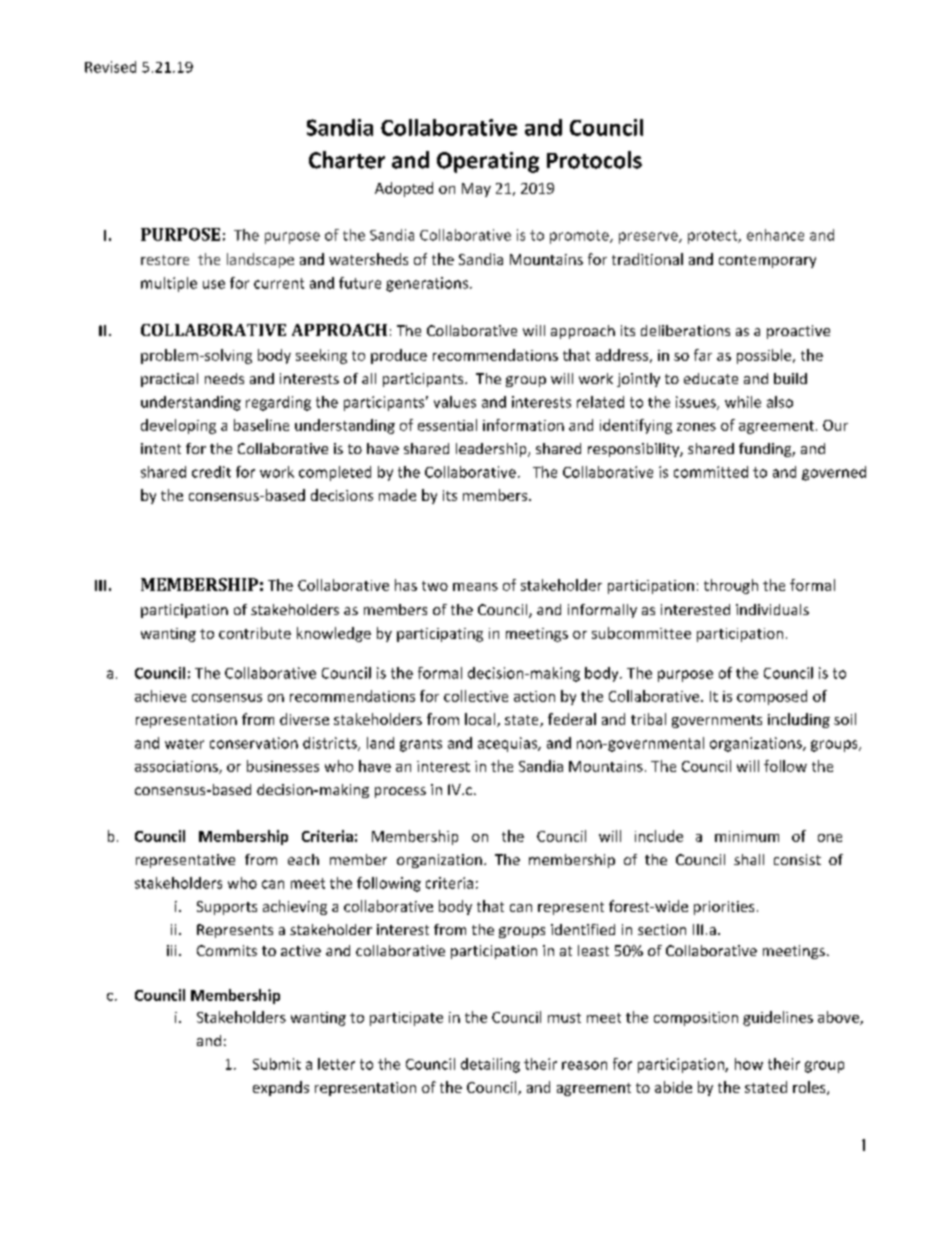 Image resolution: width=952 pixels, height=1233 pixels. I want to click on detailing, so click(490, 1065).
